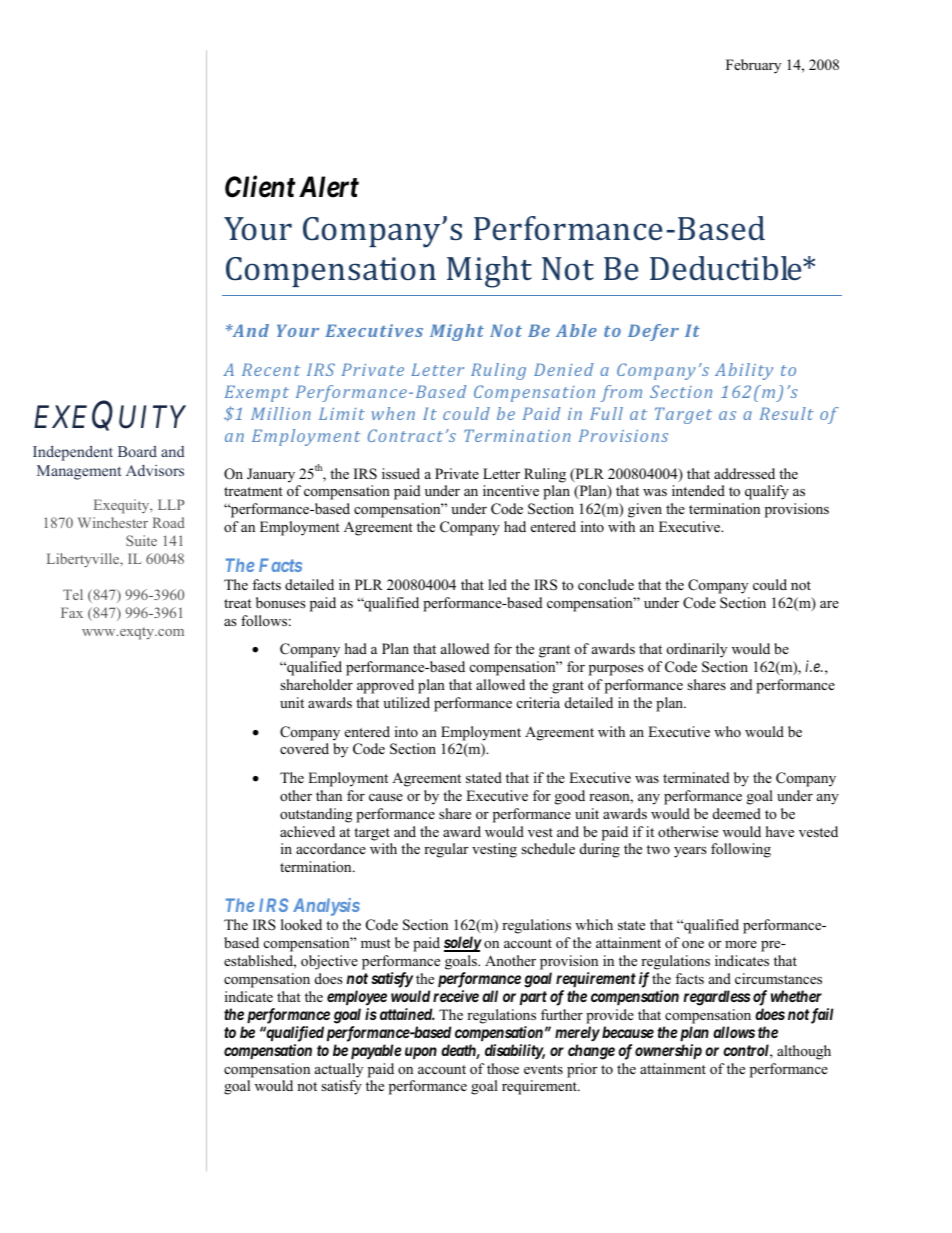 The width and height of the screenshot is (952, 1233). What do you see at coordinates (339, 1070) in the screenshot?
I see `actually` at bounding box center [339, 1070].
